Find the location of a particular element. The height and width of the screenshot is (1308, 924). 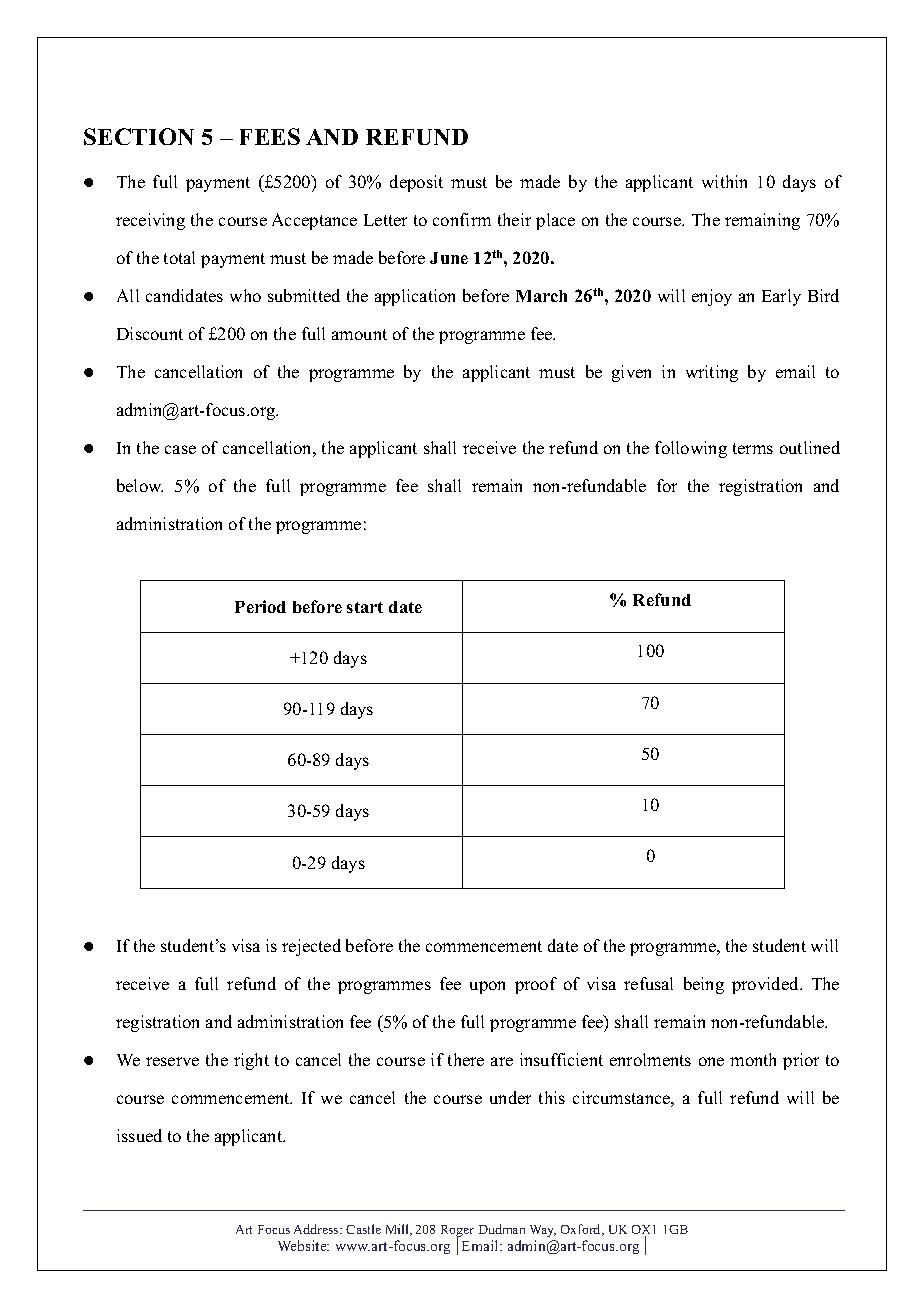

within is located at coordinates (724, 181).
